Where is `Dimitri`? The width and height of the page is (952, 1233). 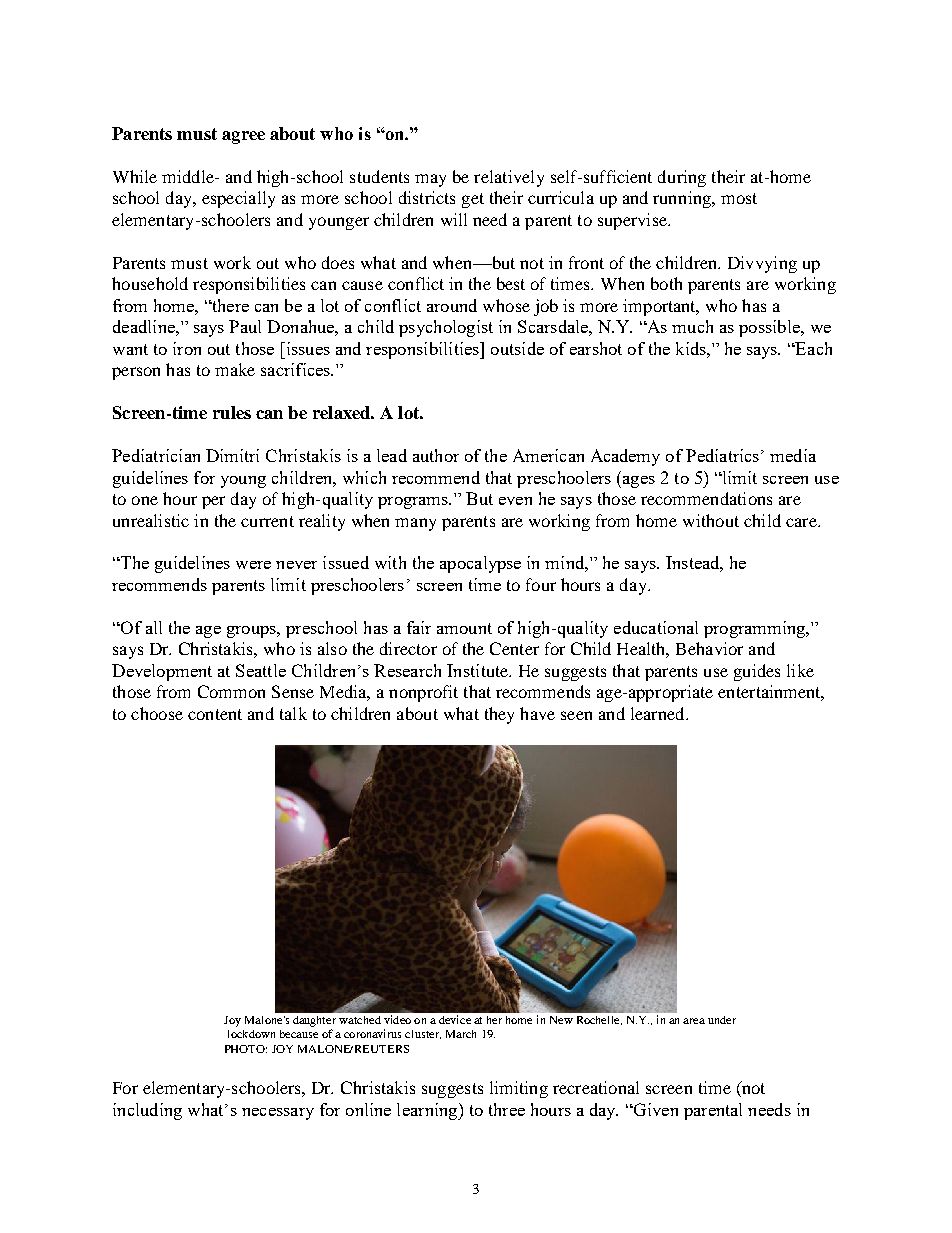
Dimitri is located at coordinates (232, 455).
